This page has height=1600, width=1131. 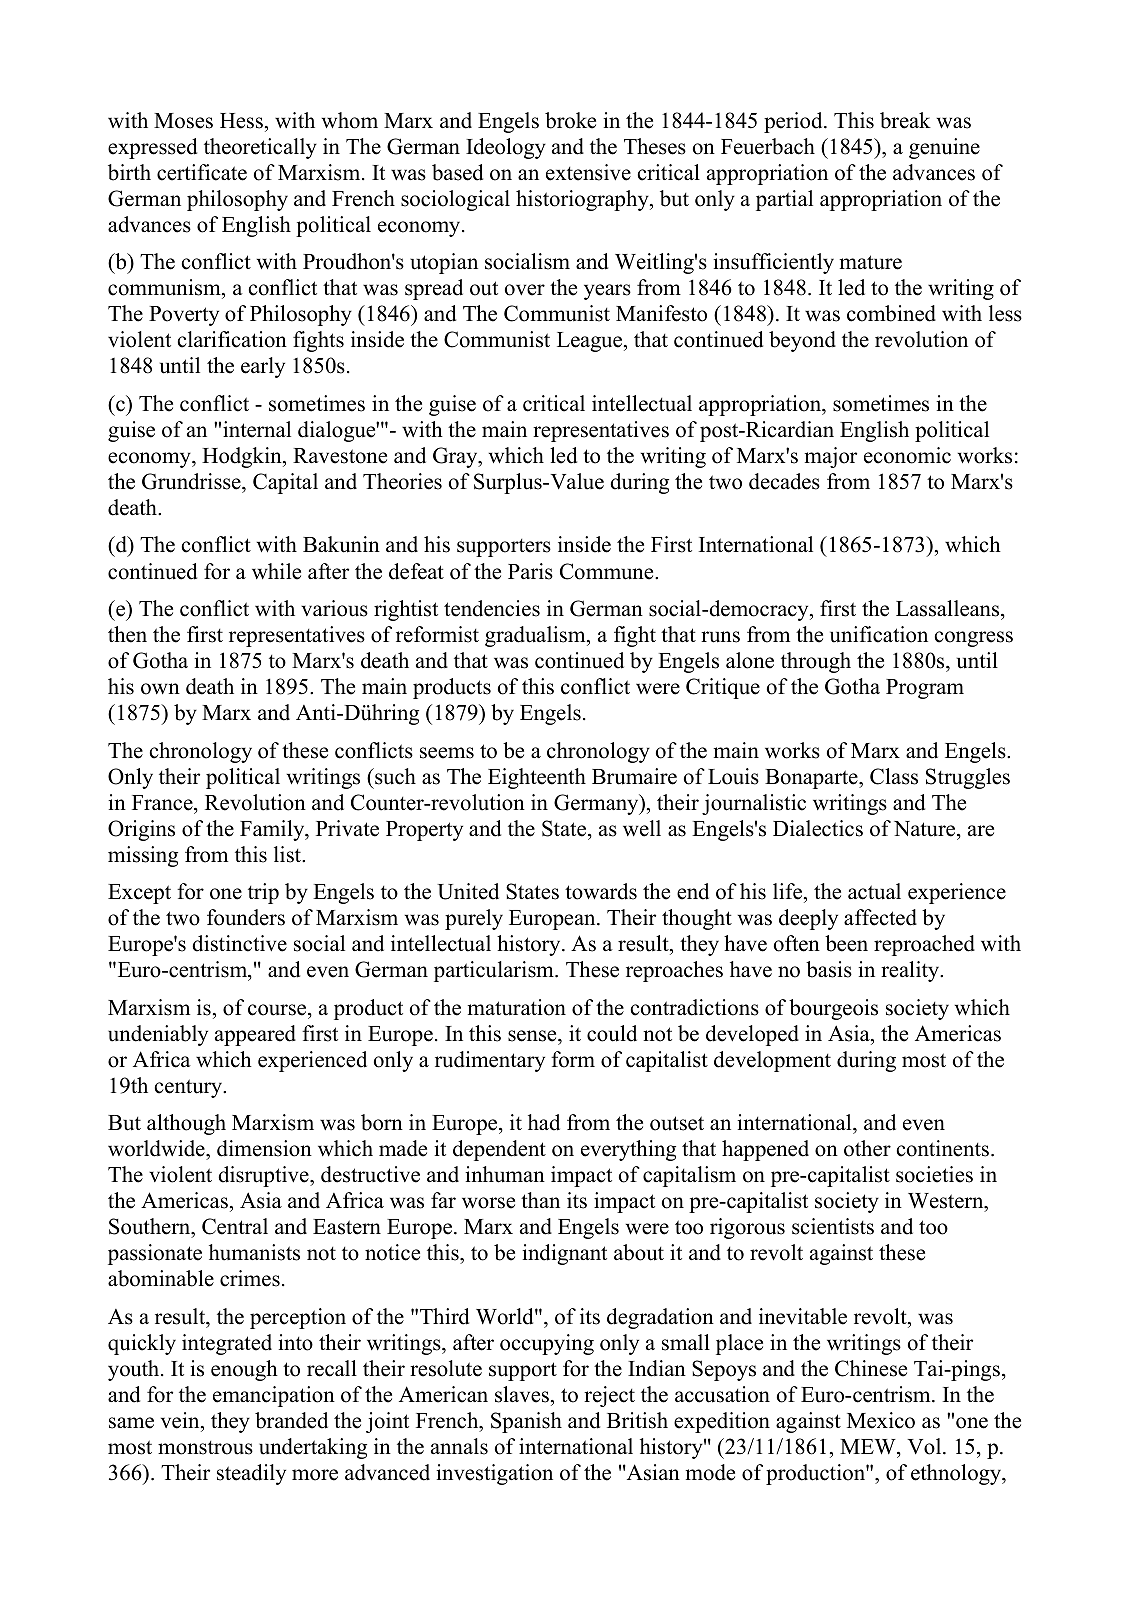 What do you see at coordinates (894, 776) in the page?
I see `Class` at bounding box center [894, 776].
